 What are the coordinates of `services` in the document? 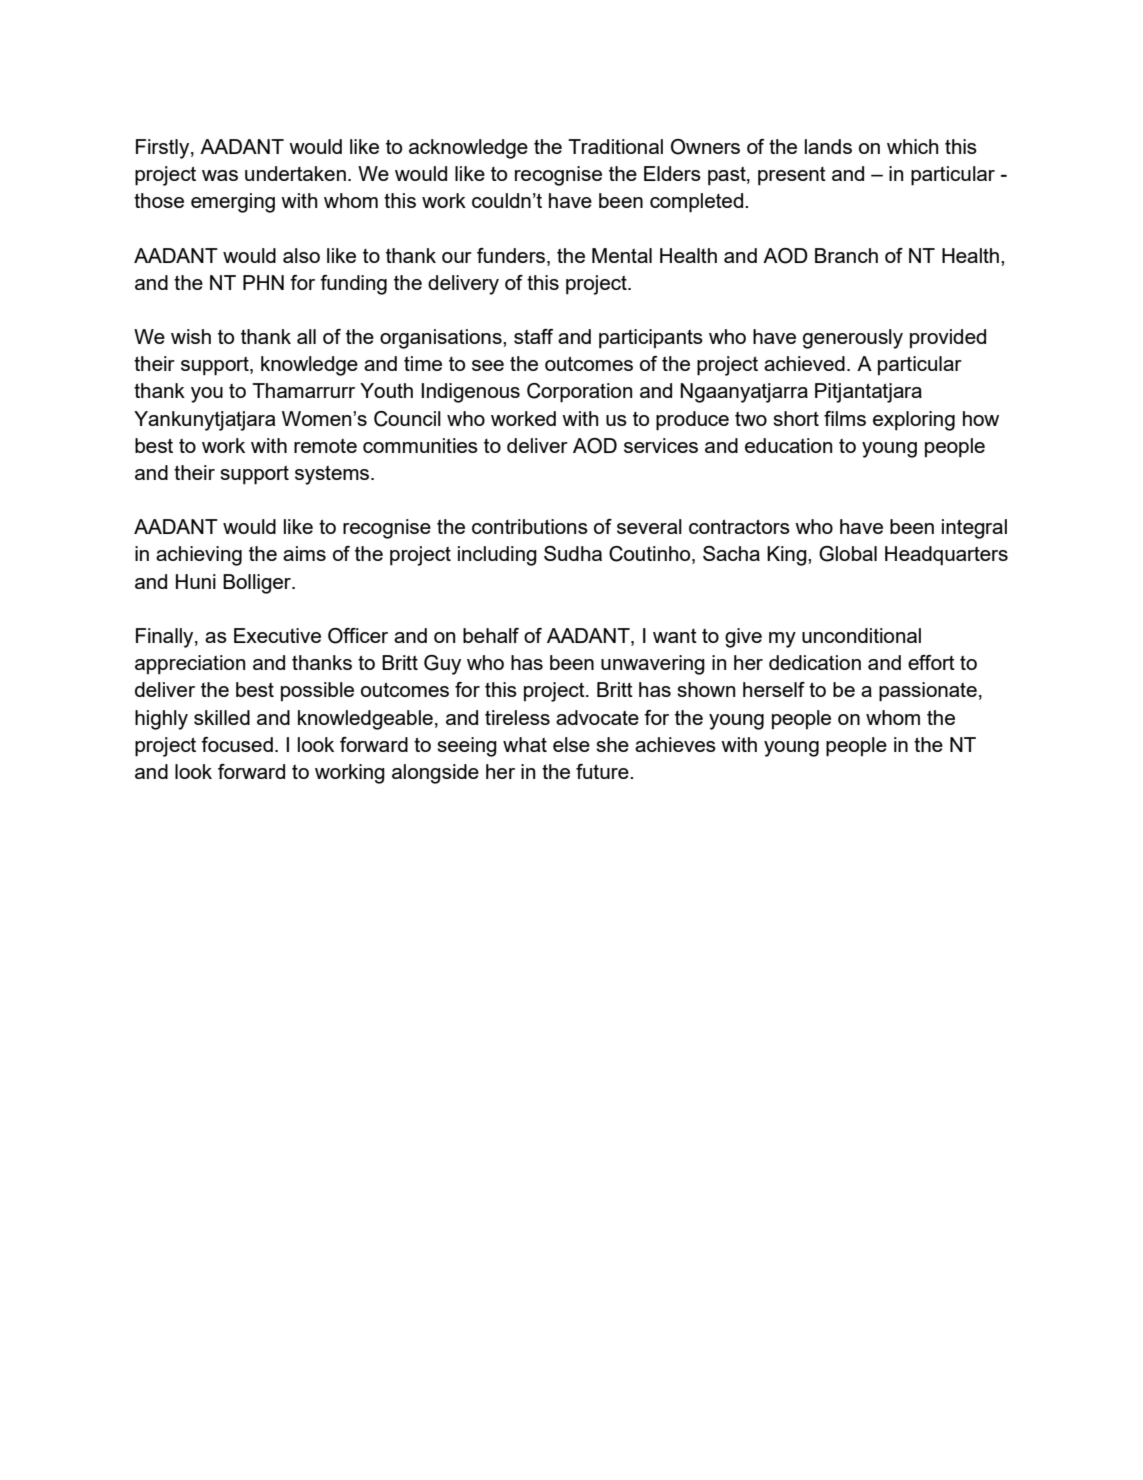 It's located at (661, 445).
